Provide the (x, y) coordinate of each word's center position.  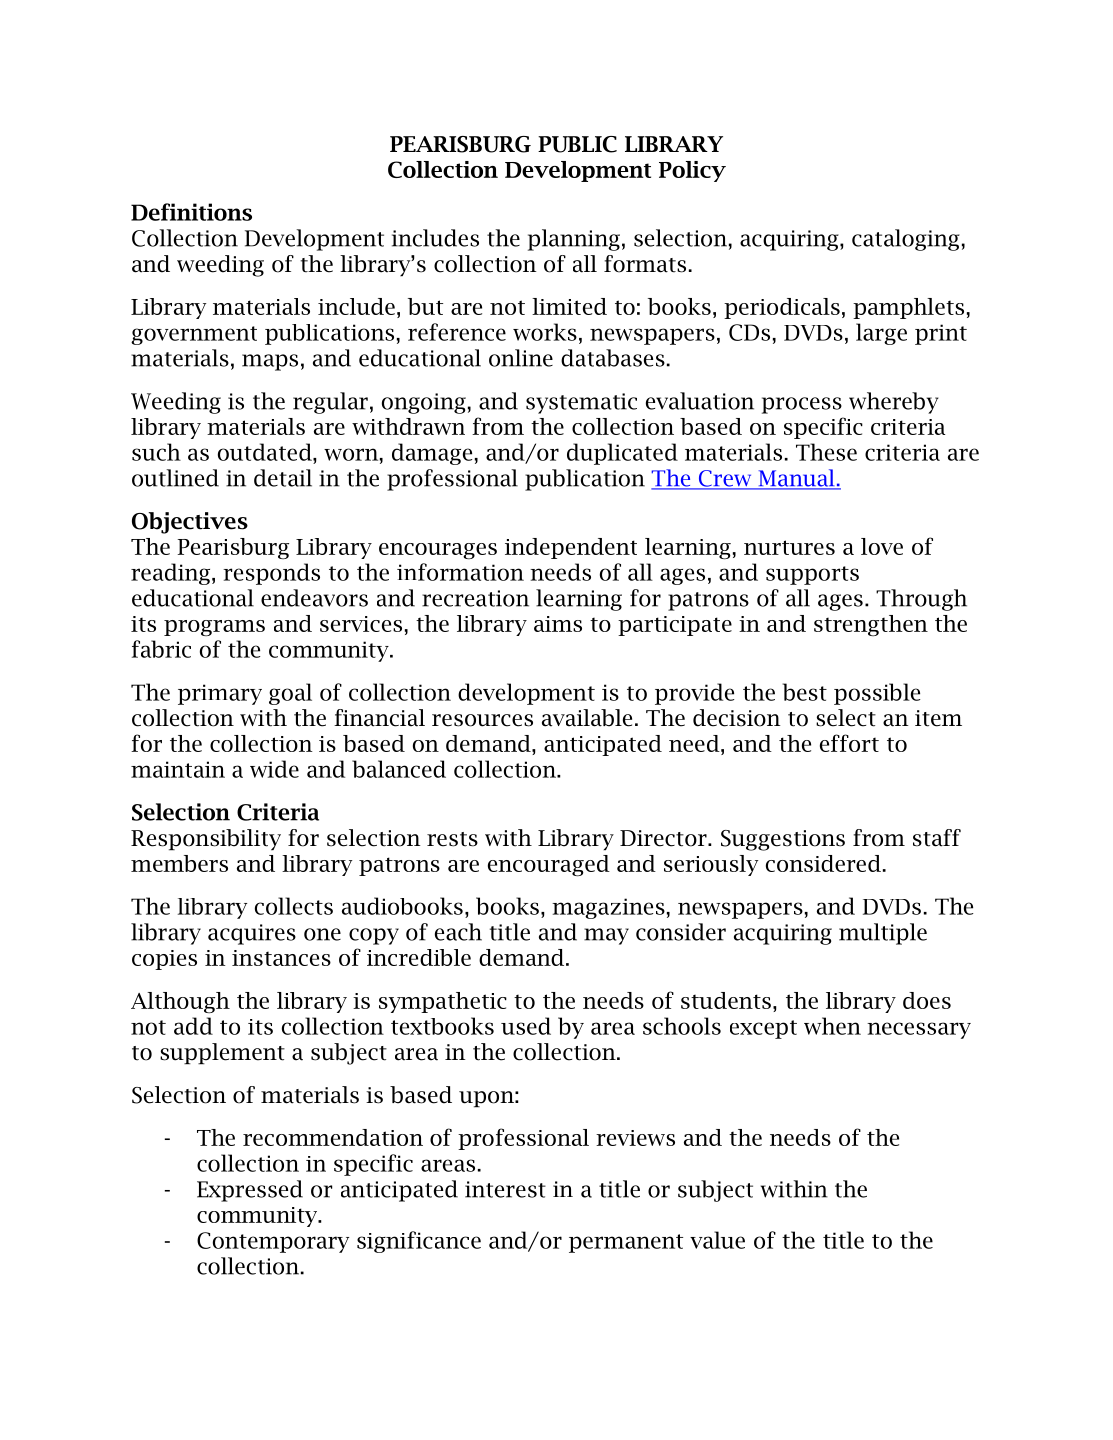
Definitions (191, 212)
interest (505, 1189)
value (717, 1240)
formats (645, 264)
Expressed (250, 1191)
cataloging (906, 240)
